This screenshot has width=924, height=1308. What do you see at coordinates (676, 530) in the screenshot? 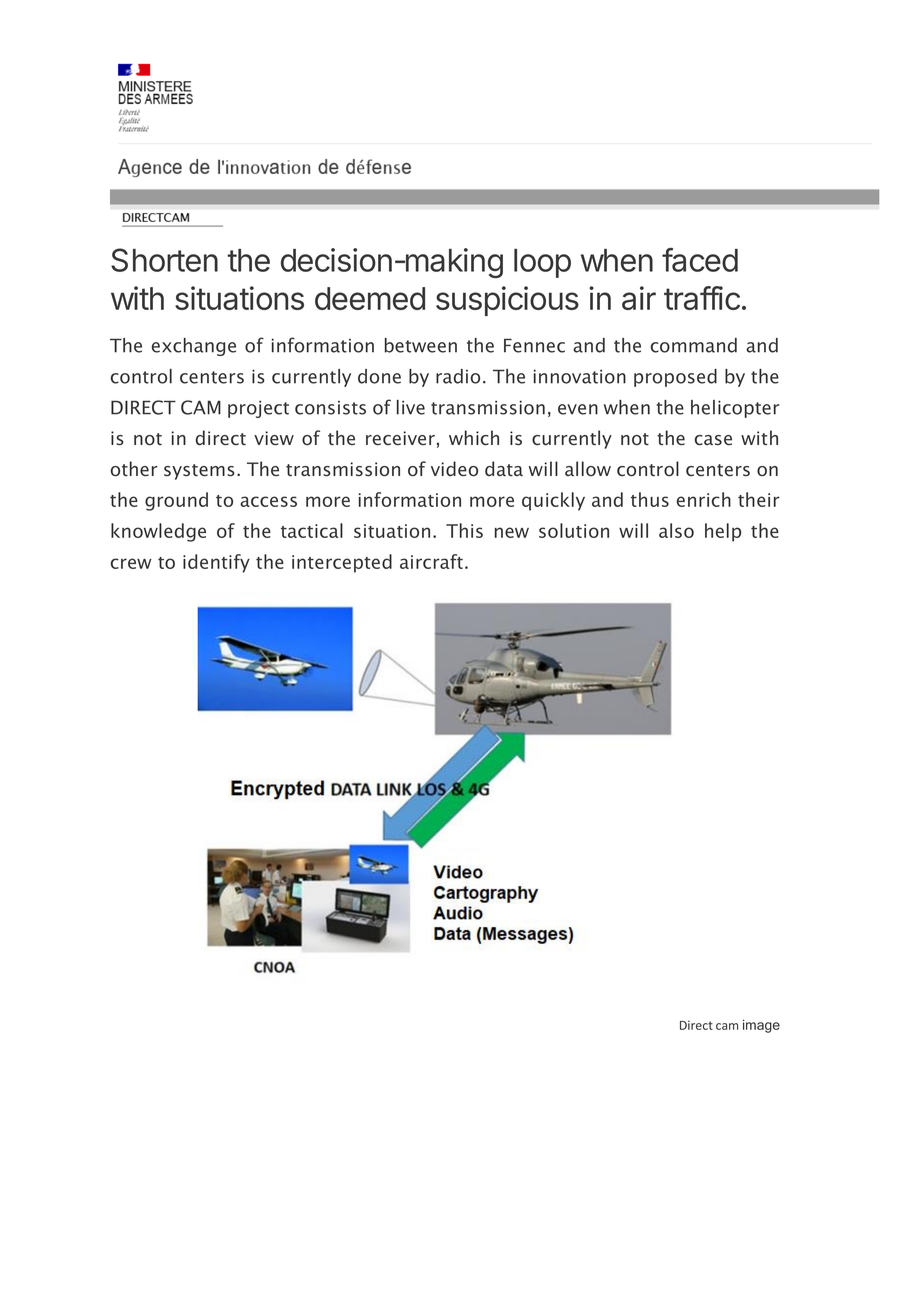
I see `also` at bounding box center [676, 530].
